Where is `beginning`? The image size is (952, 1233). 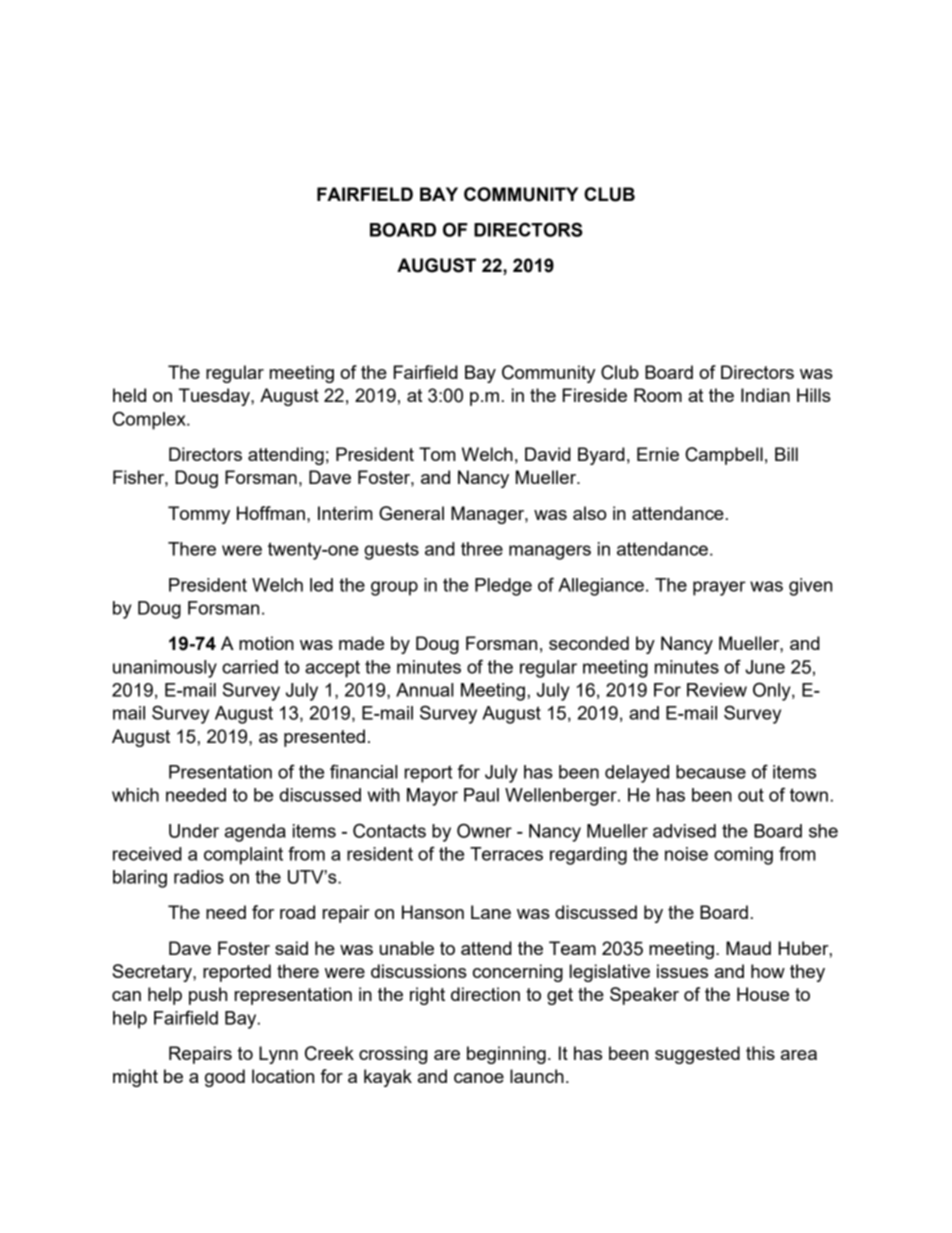 beginning is located at coordinates (506, 1055).
